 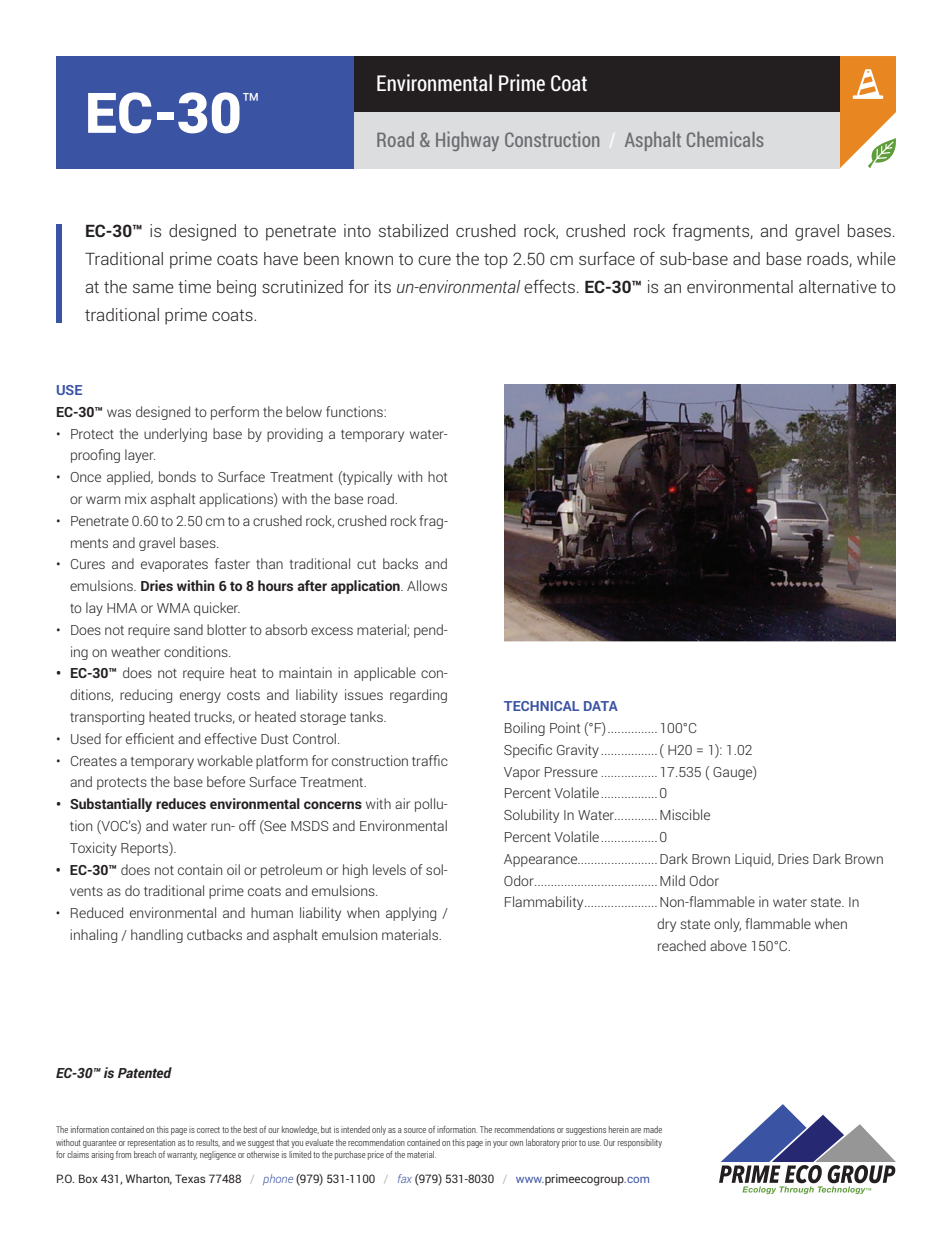 I want to click on handling, so click(x=157, y=936).
